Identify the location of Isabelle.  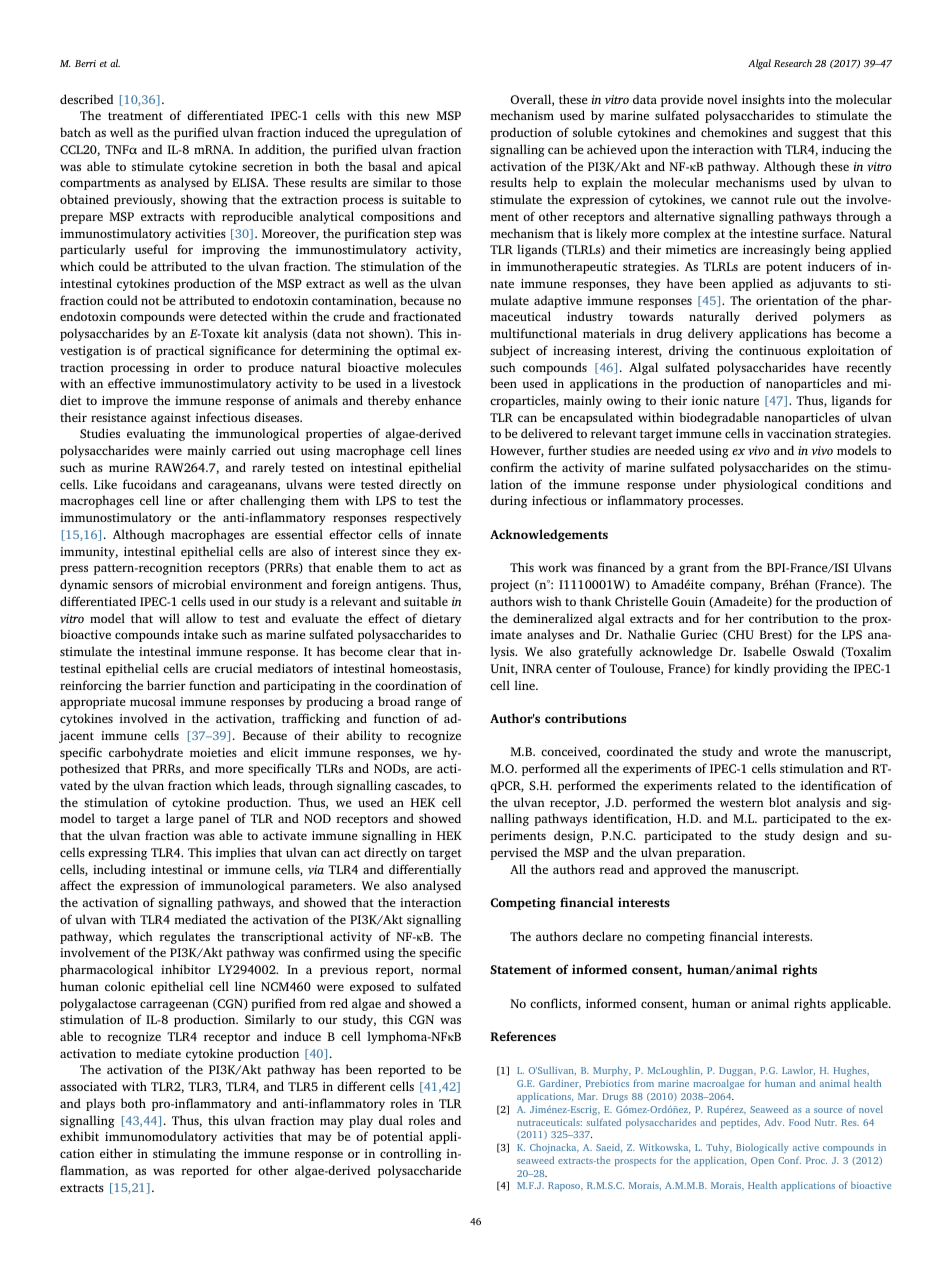
(765, 651).
